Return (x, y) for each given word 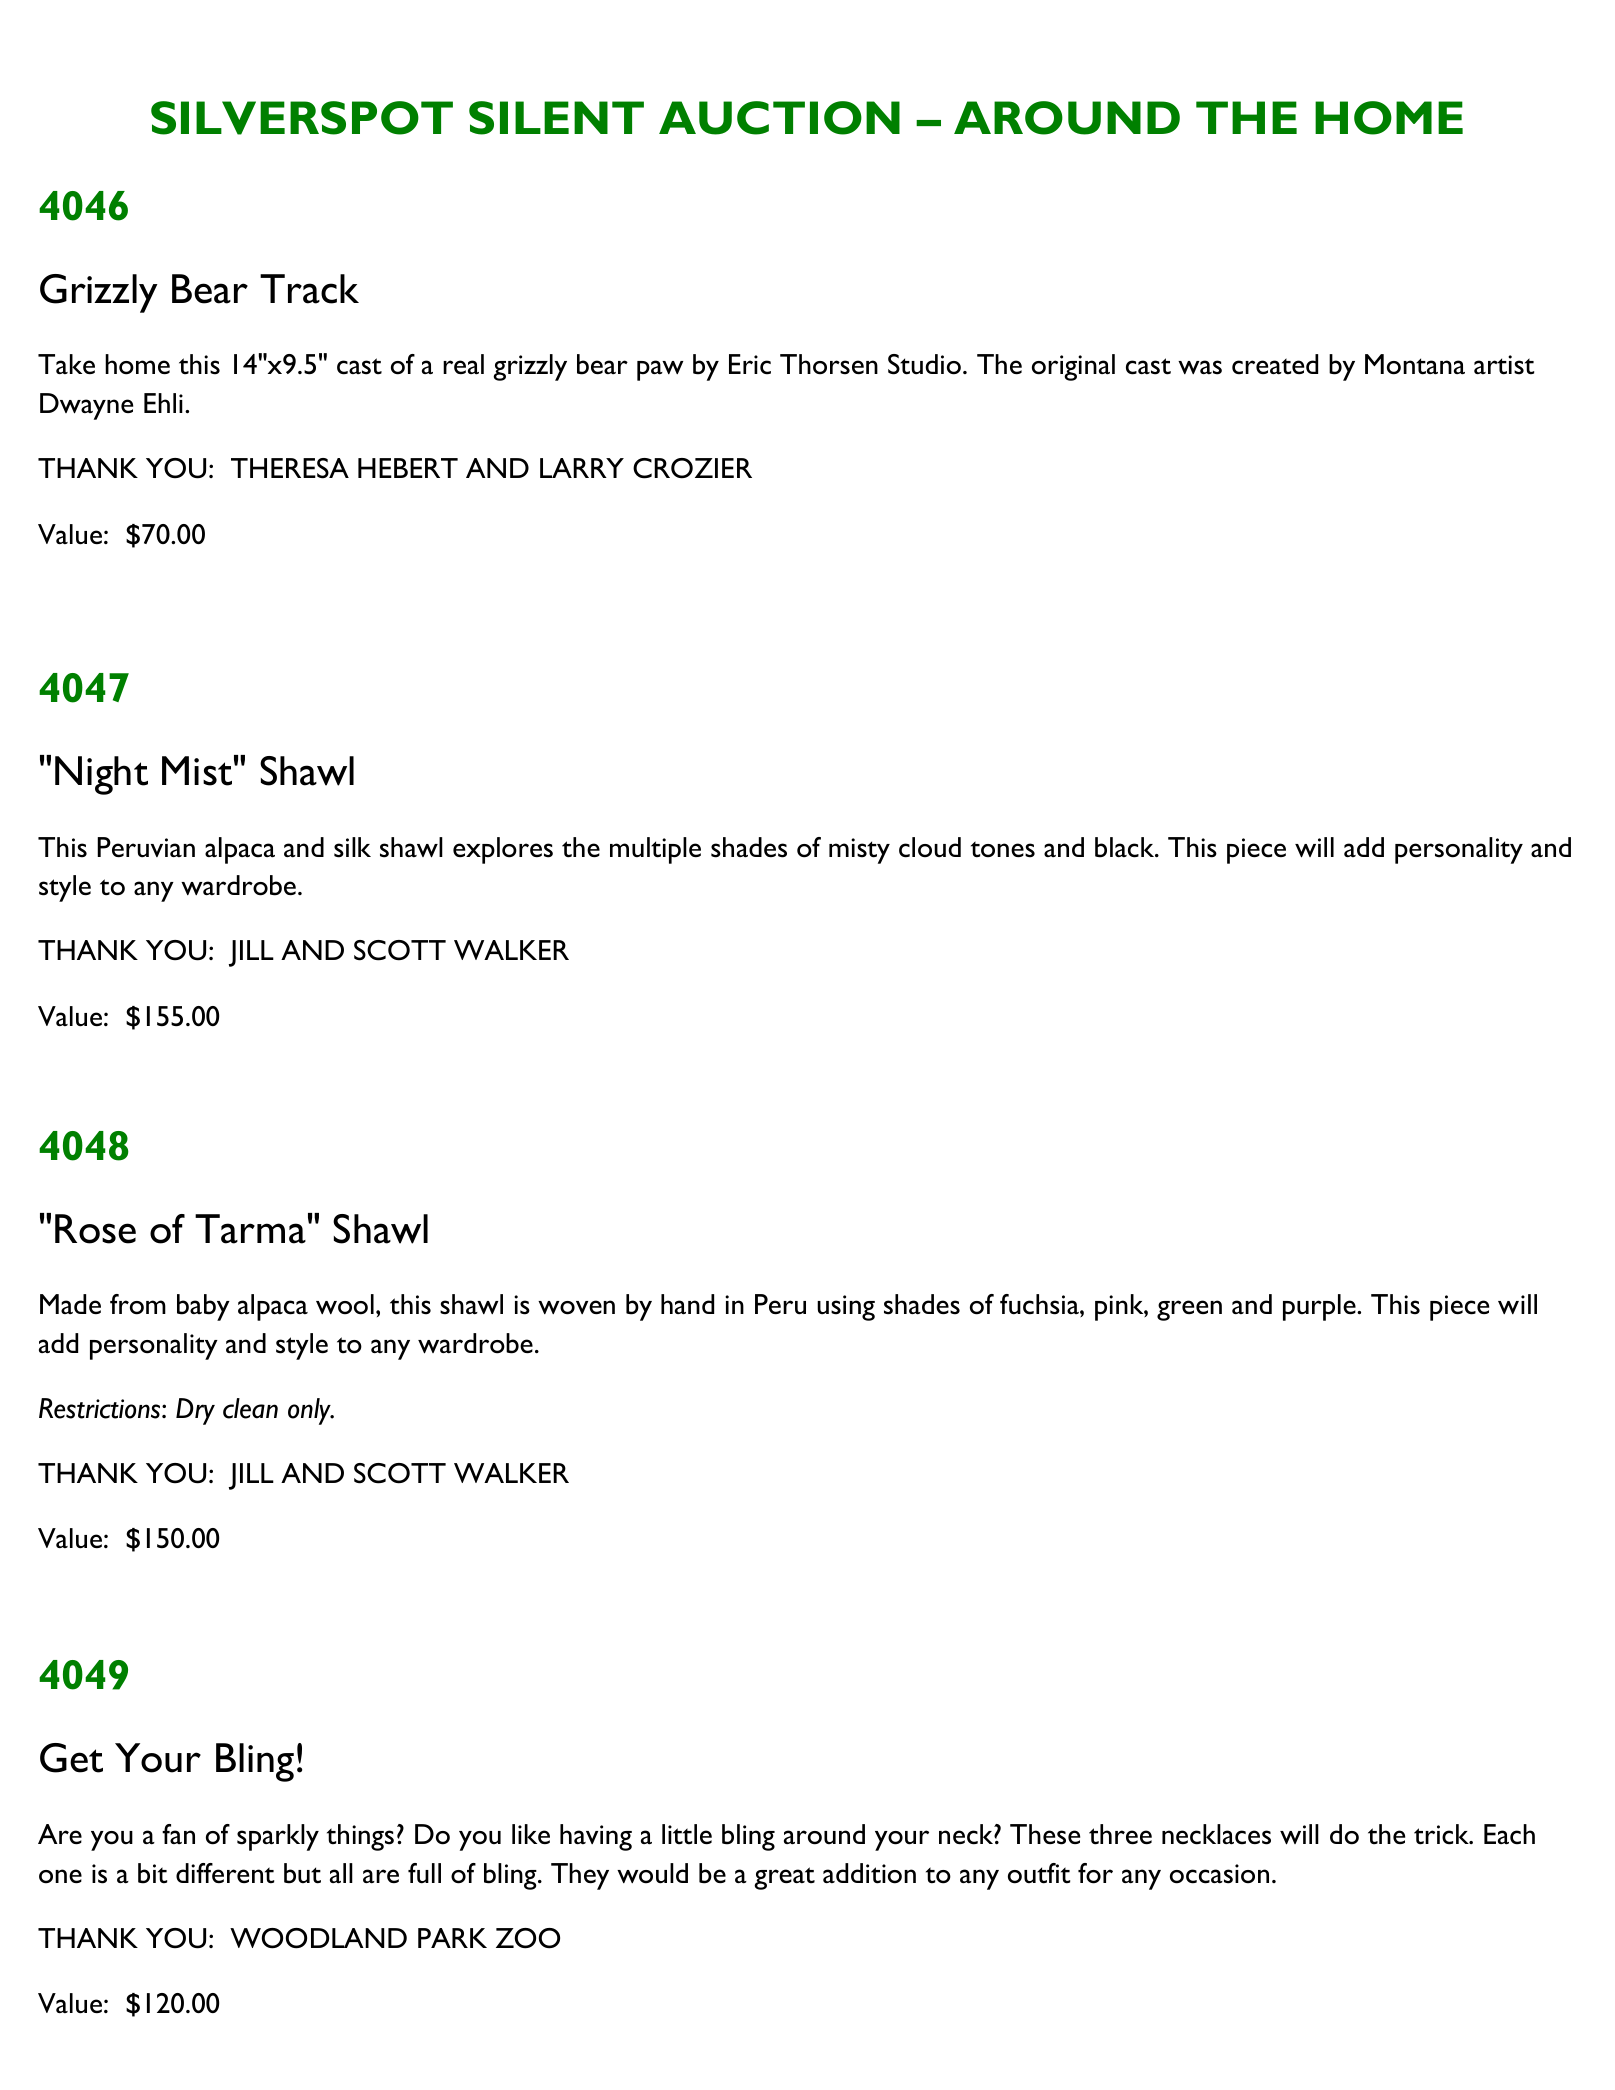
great (784, 1878)
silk (352, 847)
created (1275, 364)
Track (309, 289)
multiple (655, 850)
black (1126, 847)
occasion (1219, 1874)
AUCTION (779, 118)
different (225, 1873)
